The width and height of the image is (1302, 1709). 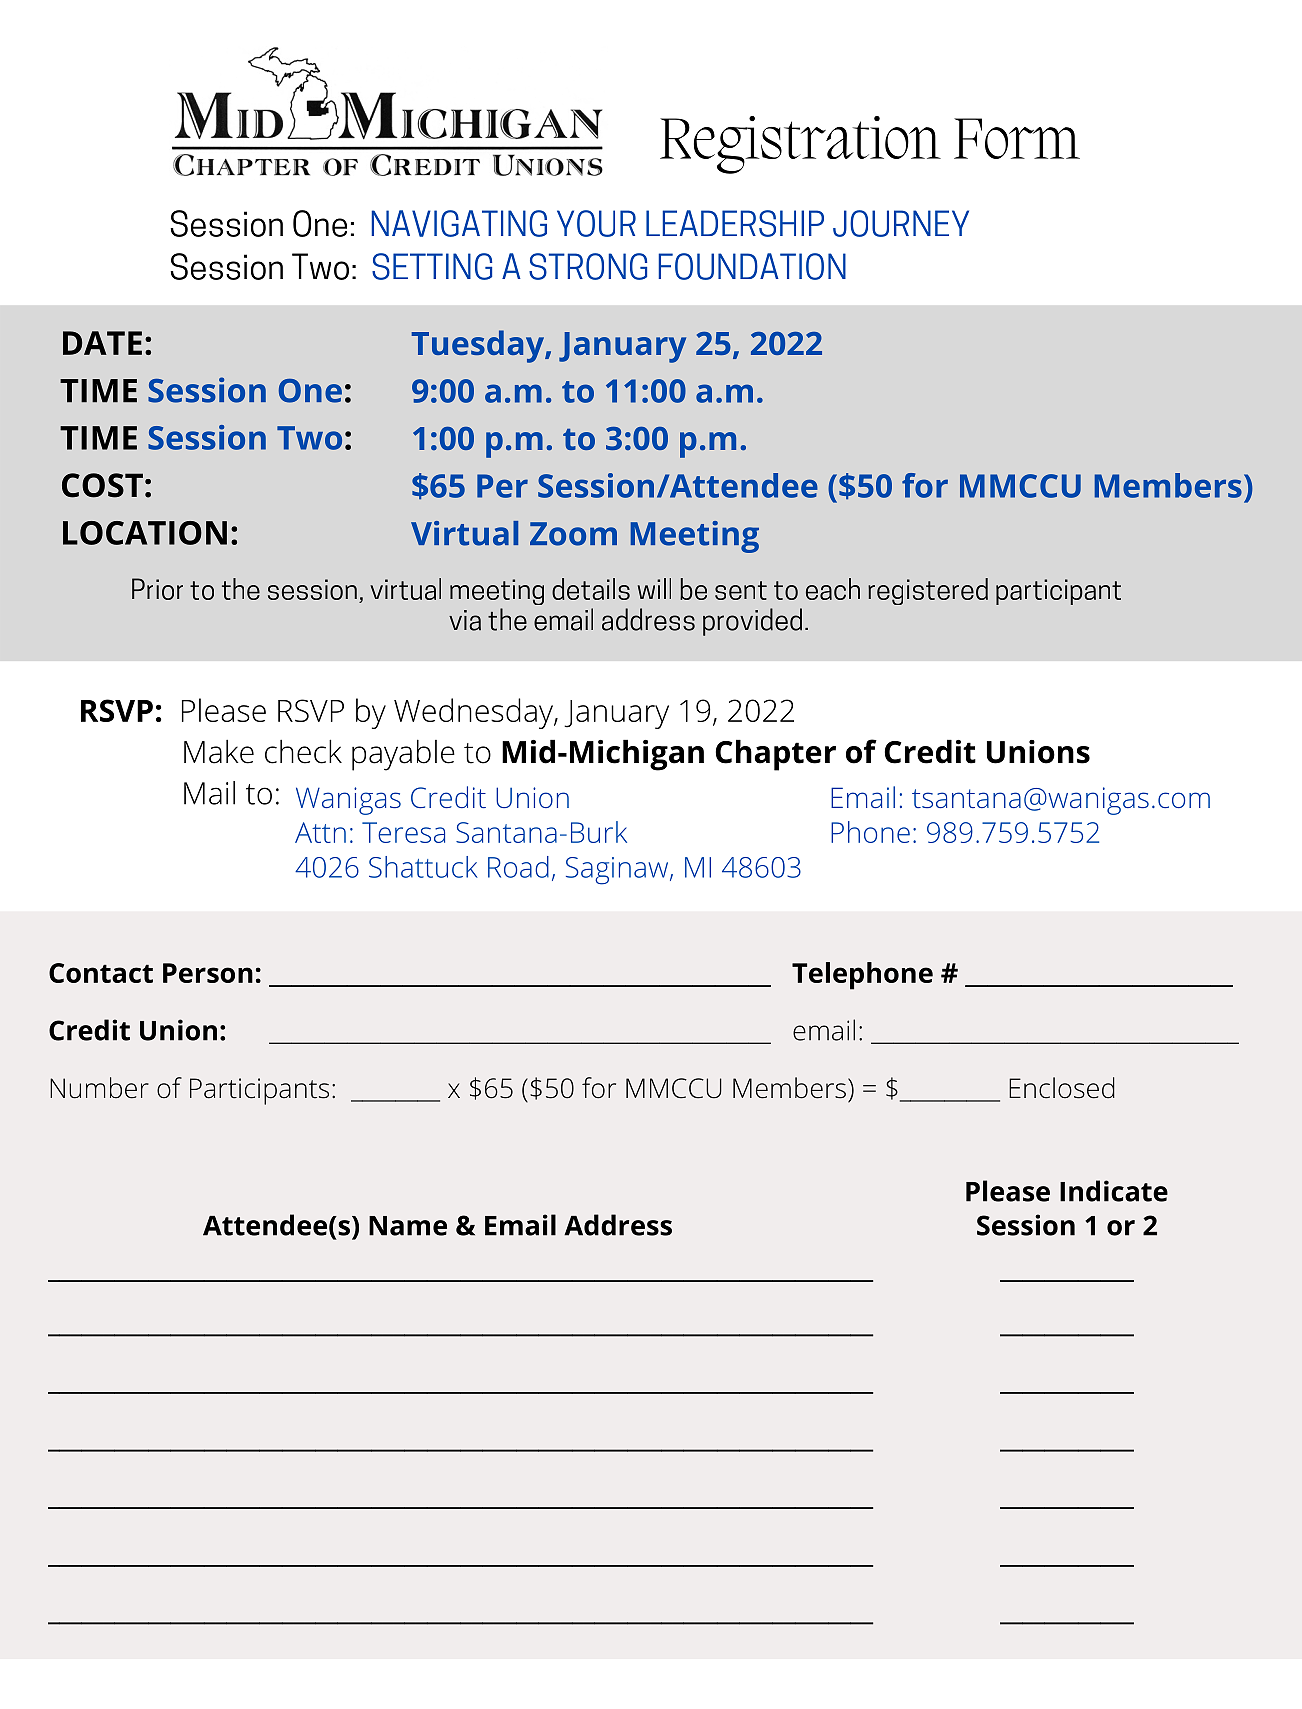 I want to click on Form, so click(x=1017, y=138).
